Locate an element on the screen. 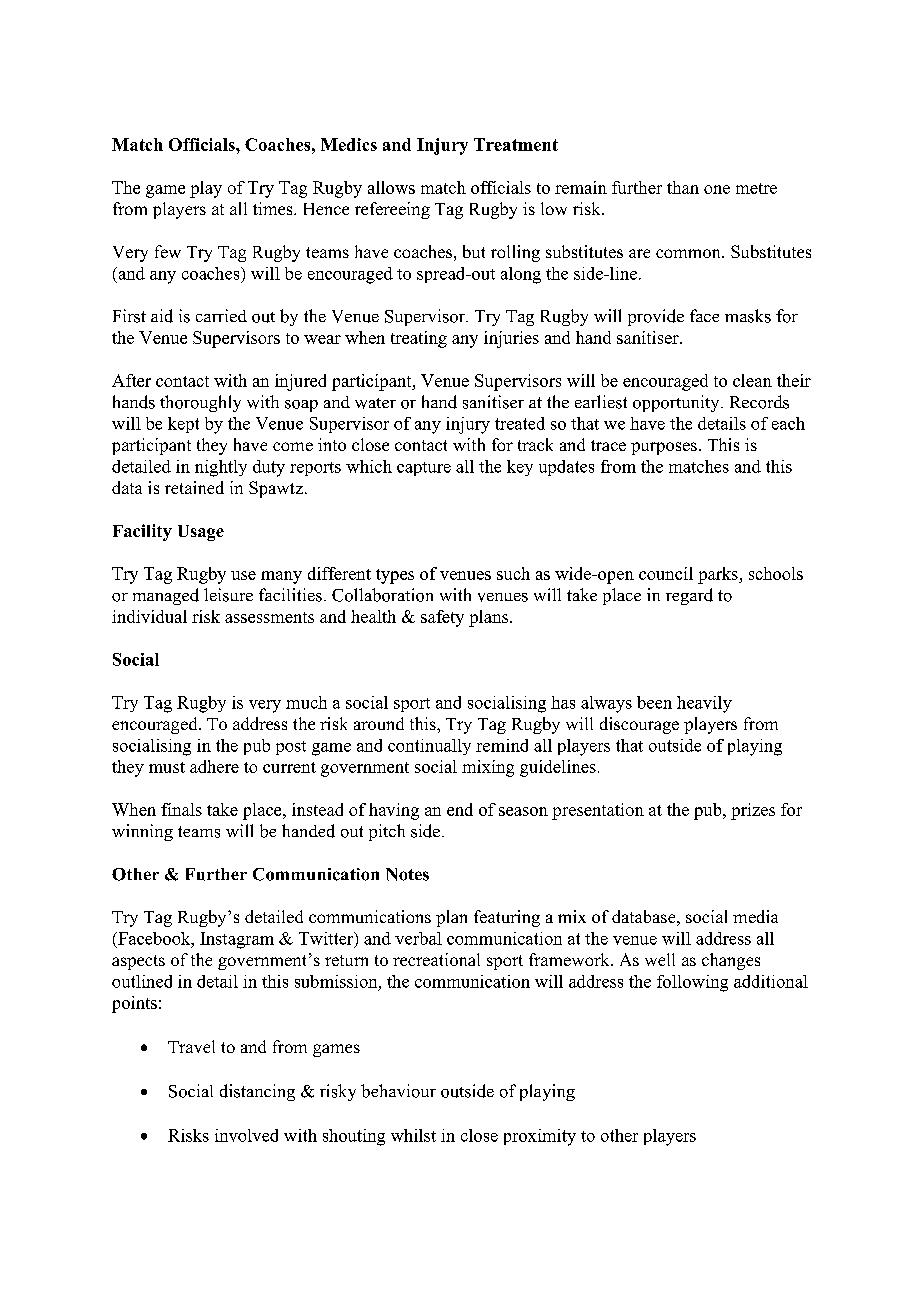 This screenshot has width=924, height=1309. times is located at coordinates (274, 208).
